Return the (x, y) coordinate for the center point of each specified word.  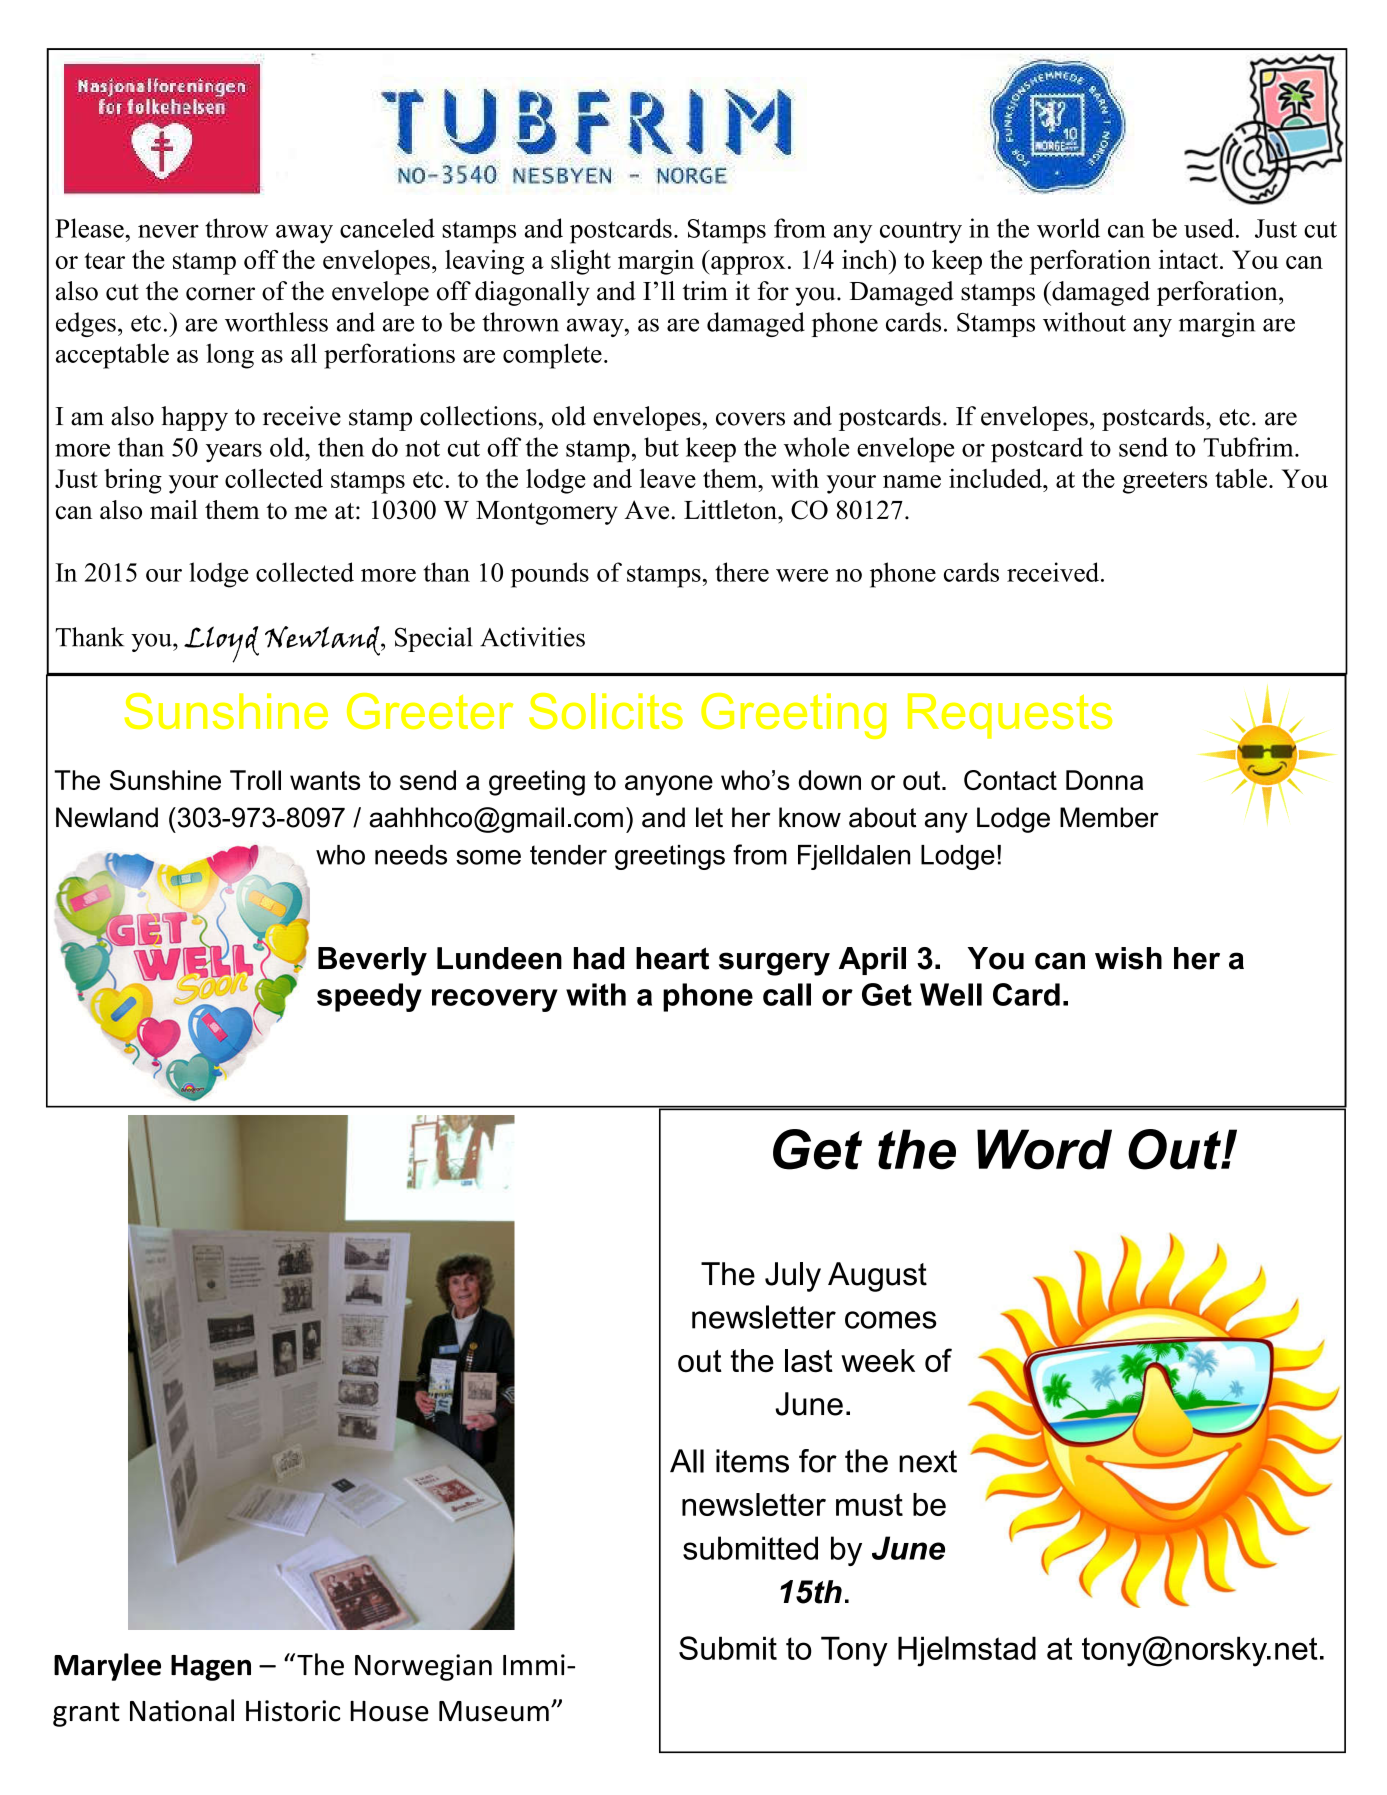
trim (705, 290)
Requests (1010, 716)
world (1068, 228)
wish (1128, 958)
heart (672, 958)
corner (220, 294)
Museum (494, 1711)
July (793, 1277)
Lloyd (221, 644)
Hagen (211, 1668)
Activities (532, 637)
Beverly (372, 961)
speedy (369, 997)
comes (891, 1320)
